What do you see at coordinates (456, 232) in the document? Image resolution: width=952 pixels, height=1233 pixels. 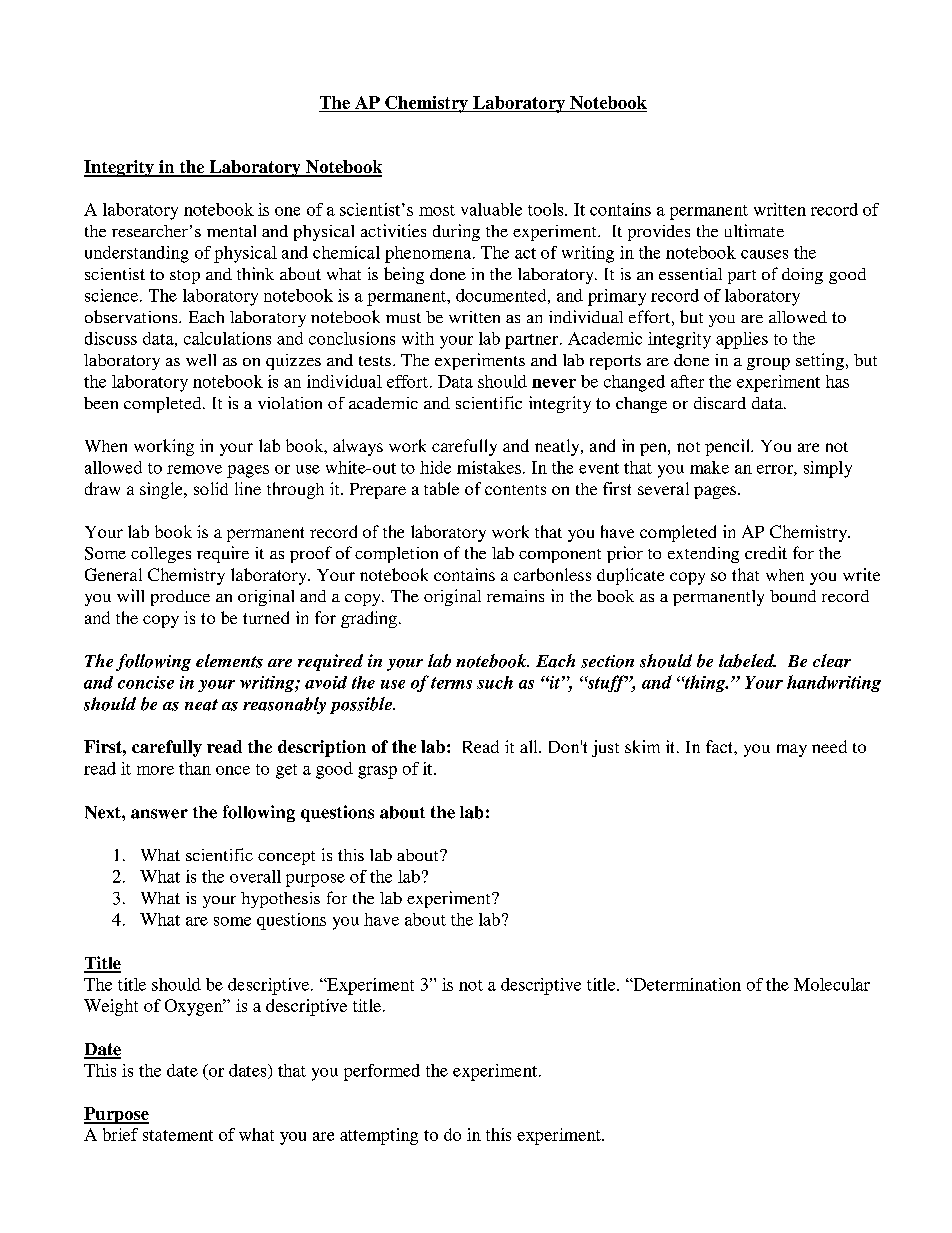 I see `during` at bounding box center [456, 232].
